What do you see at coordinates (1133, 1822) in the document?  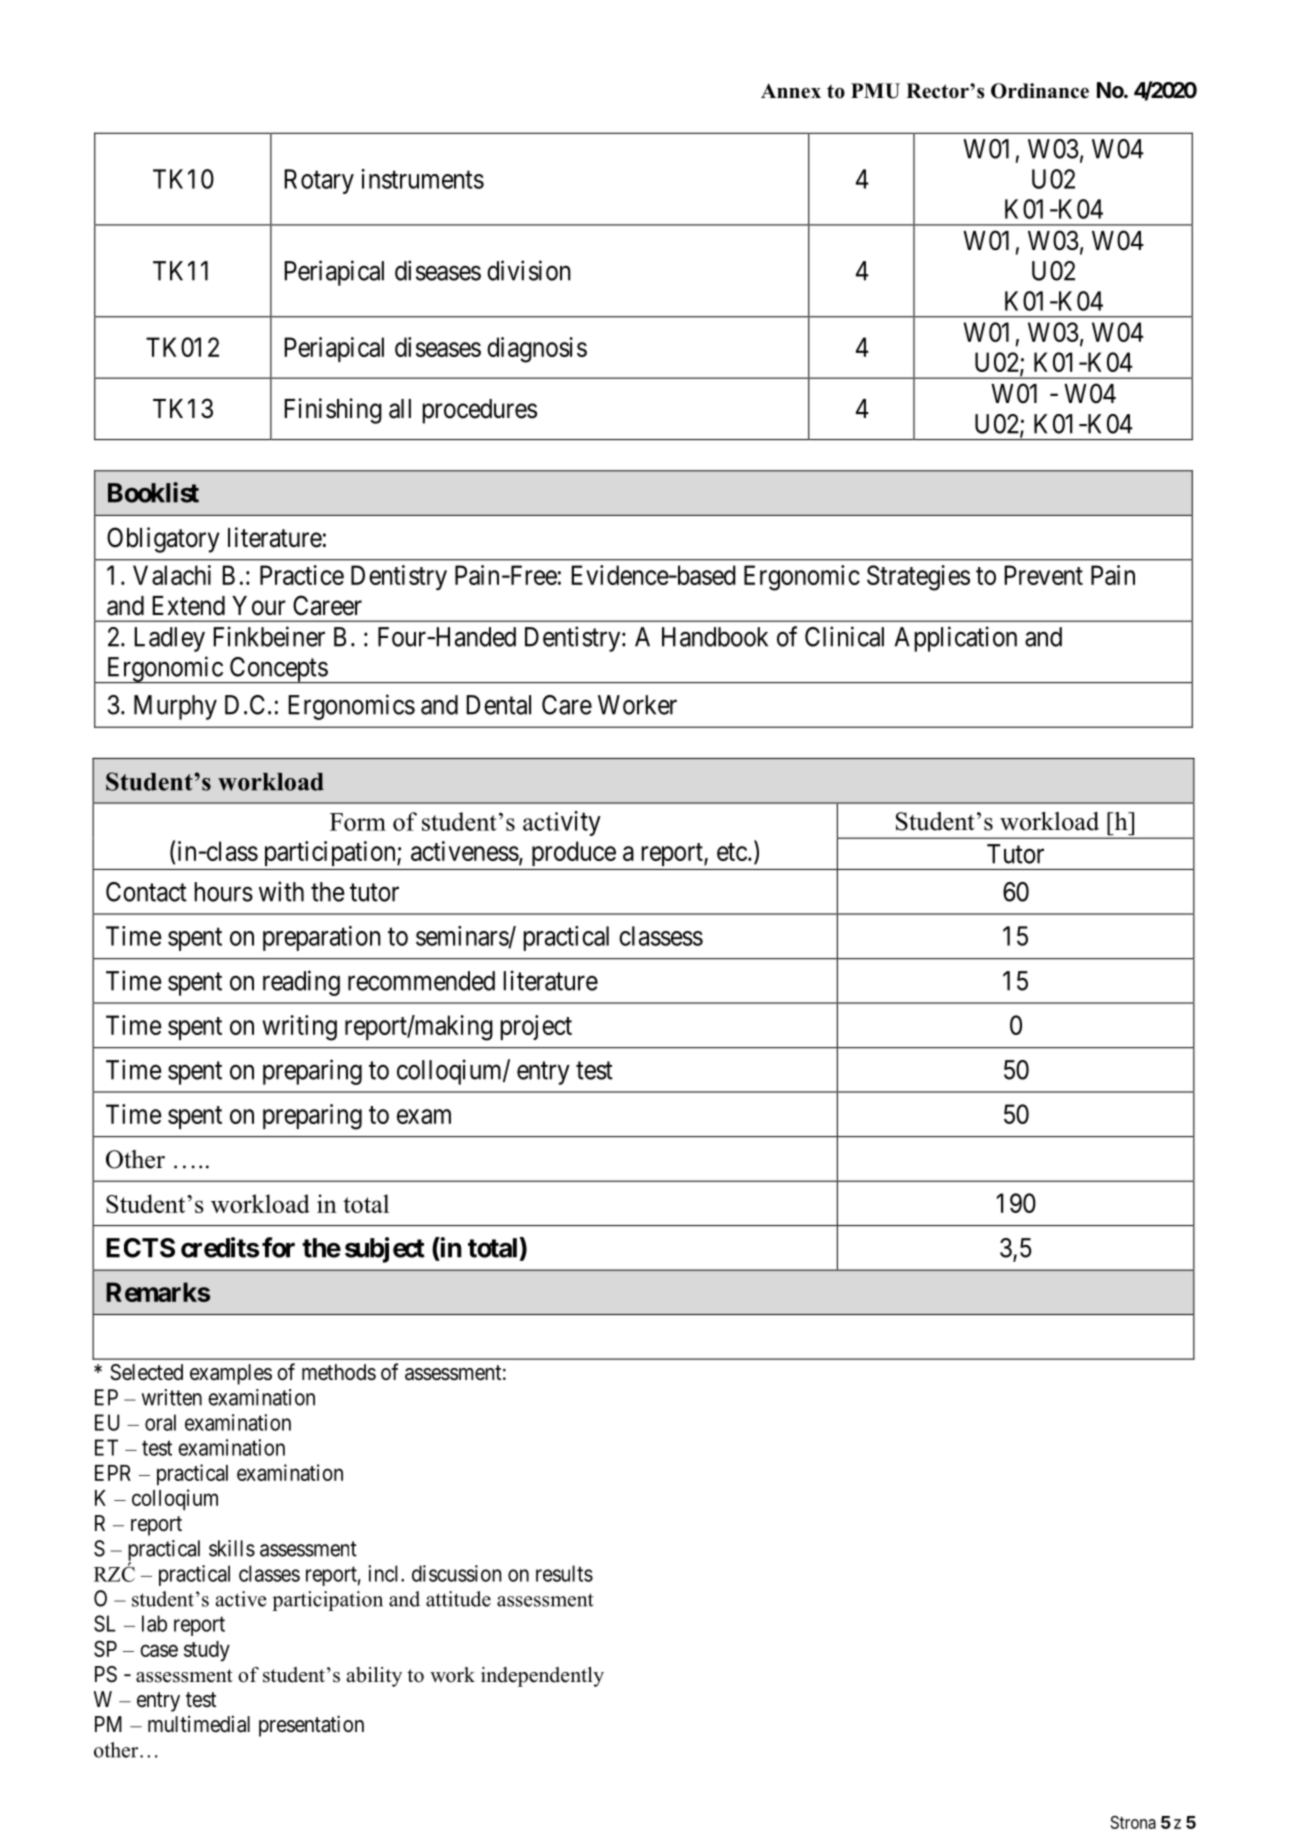 I see `Strona` at bounding box center [1133, 1822].
